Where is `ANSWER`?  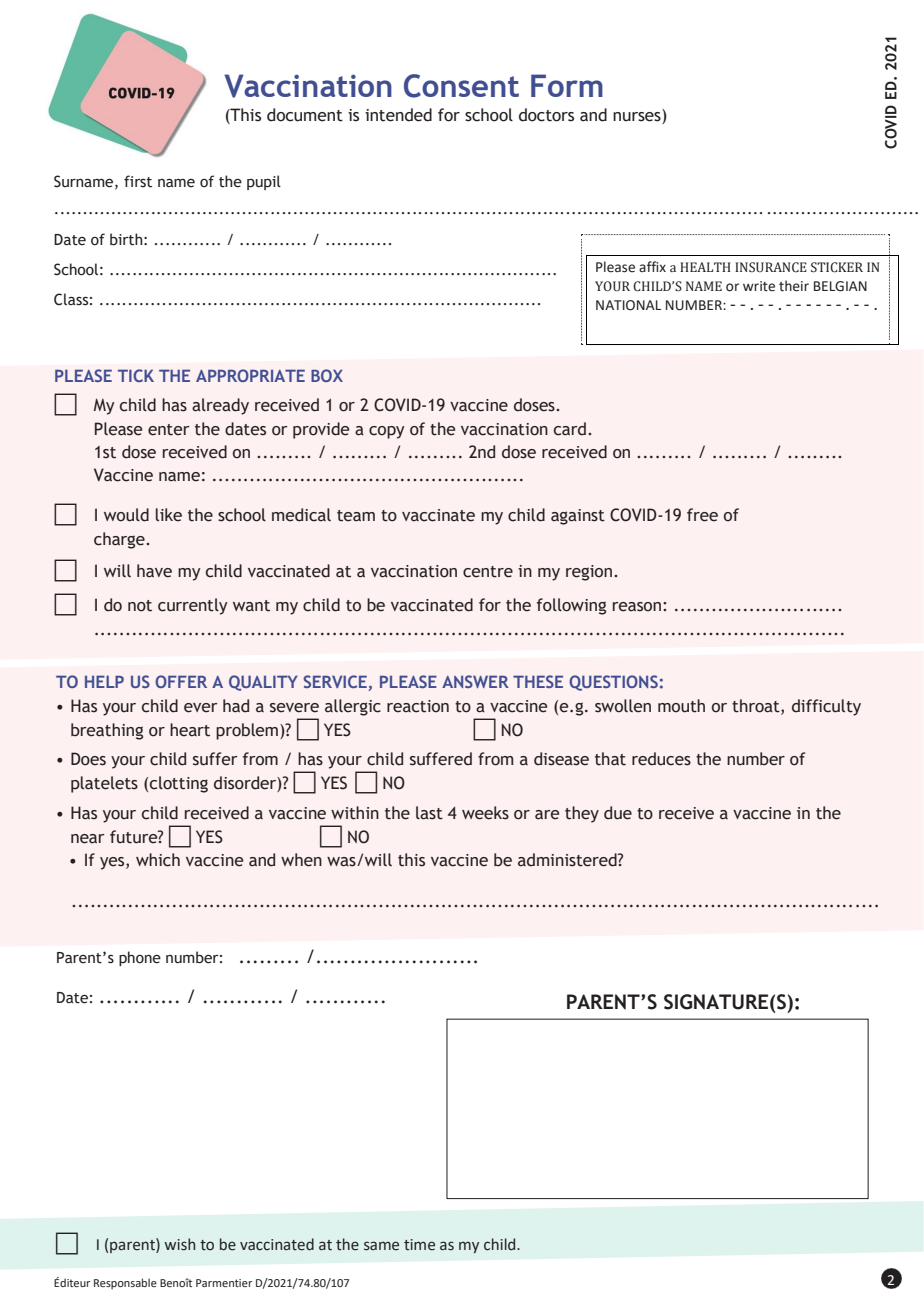
ANSWER is located at coordinates (475, 681).
